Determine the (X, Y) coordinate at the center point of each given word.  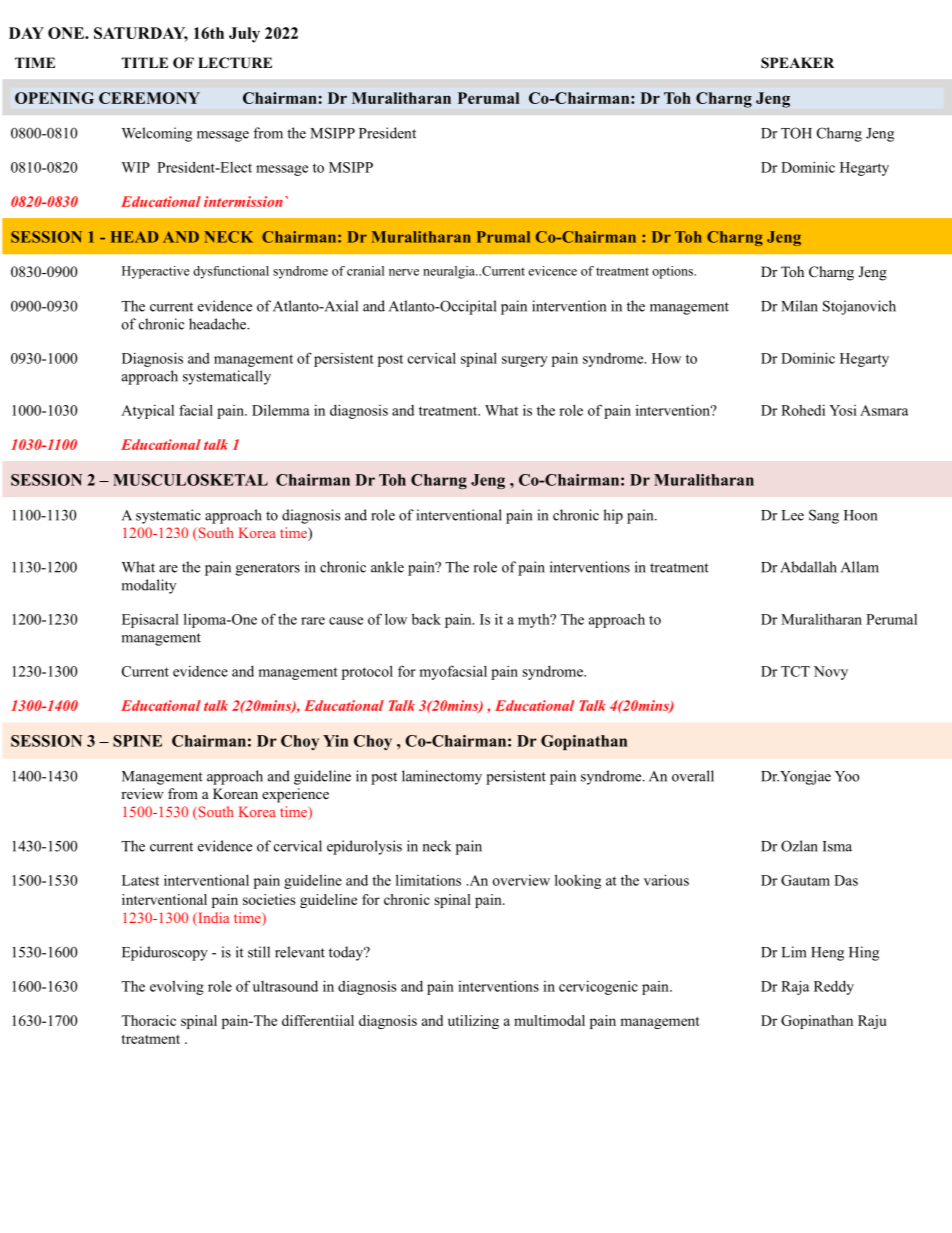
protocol (367, 672)
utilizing (473, 1022)
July (244, 35)
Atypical (147, 412)
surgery (525, 361)
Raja (795, 987)
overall (693, 776)
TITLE (145, 62)
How (666, 358)
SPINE (137, 741)
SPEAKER (797, 63)
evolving (177, 988)
